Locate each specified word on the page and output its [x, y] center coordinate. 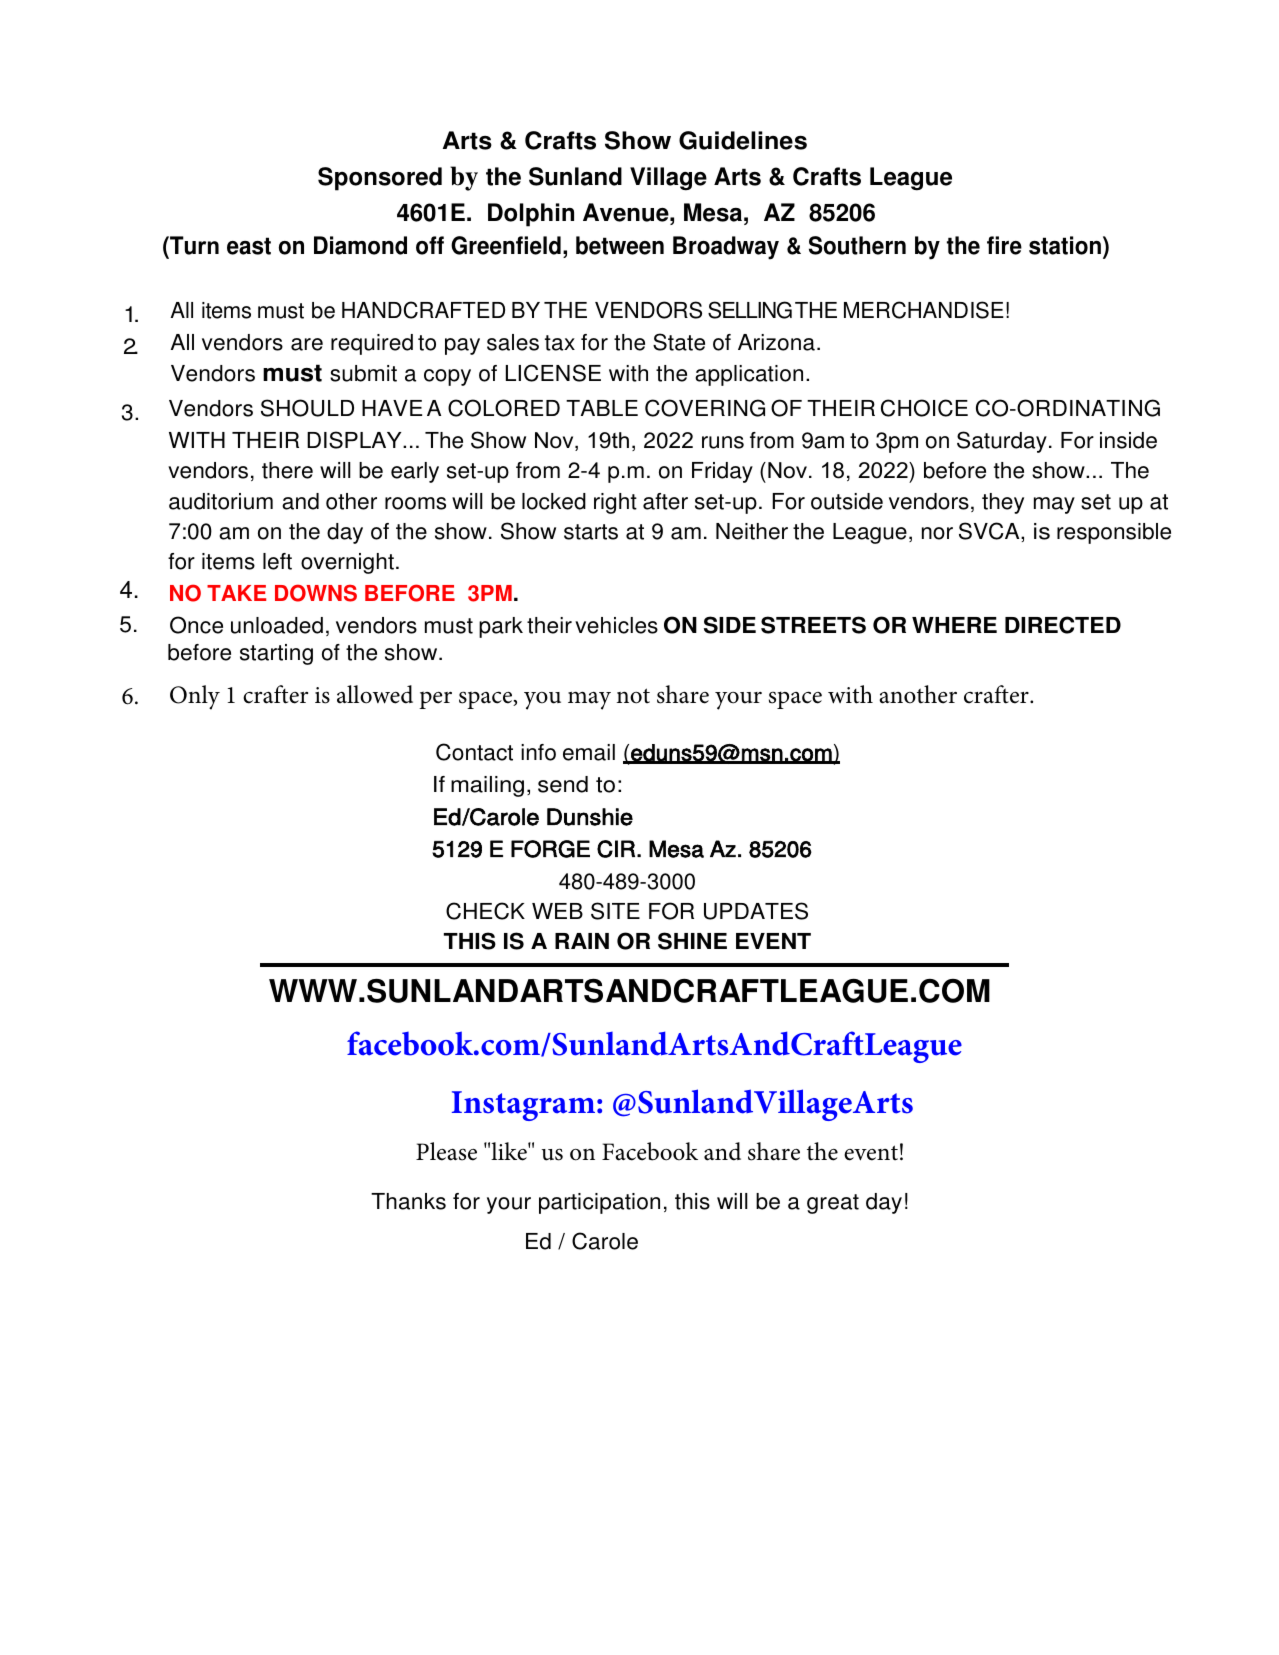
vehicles [616, 625]
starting [276, 654]
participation [599, 1203]
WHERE [954, 625]
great [833, 1204]
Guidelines [743, 140]
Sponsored [380, 179]
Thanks [408, 1201]
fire [1004, 245]
